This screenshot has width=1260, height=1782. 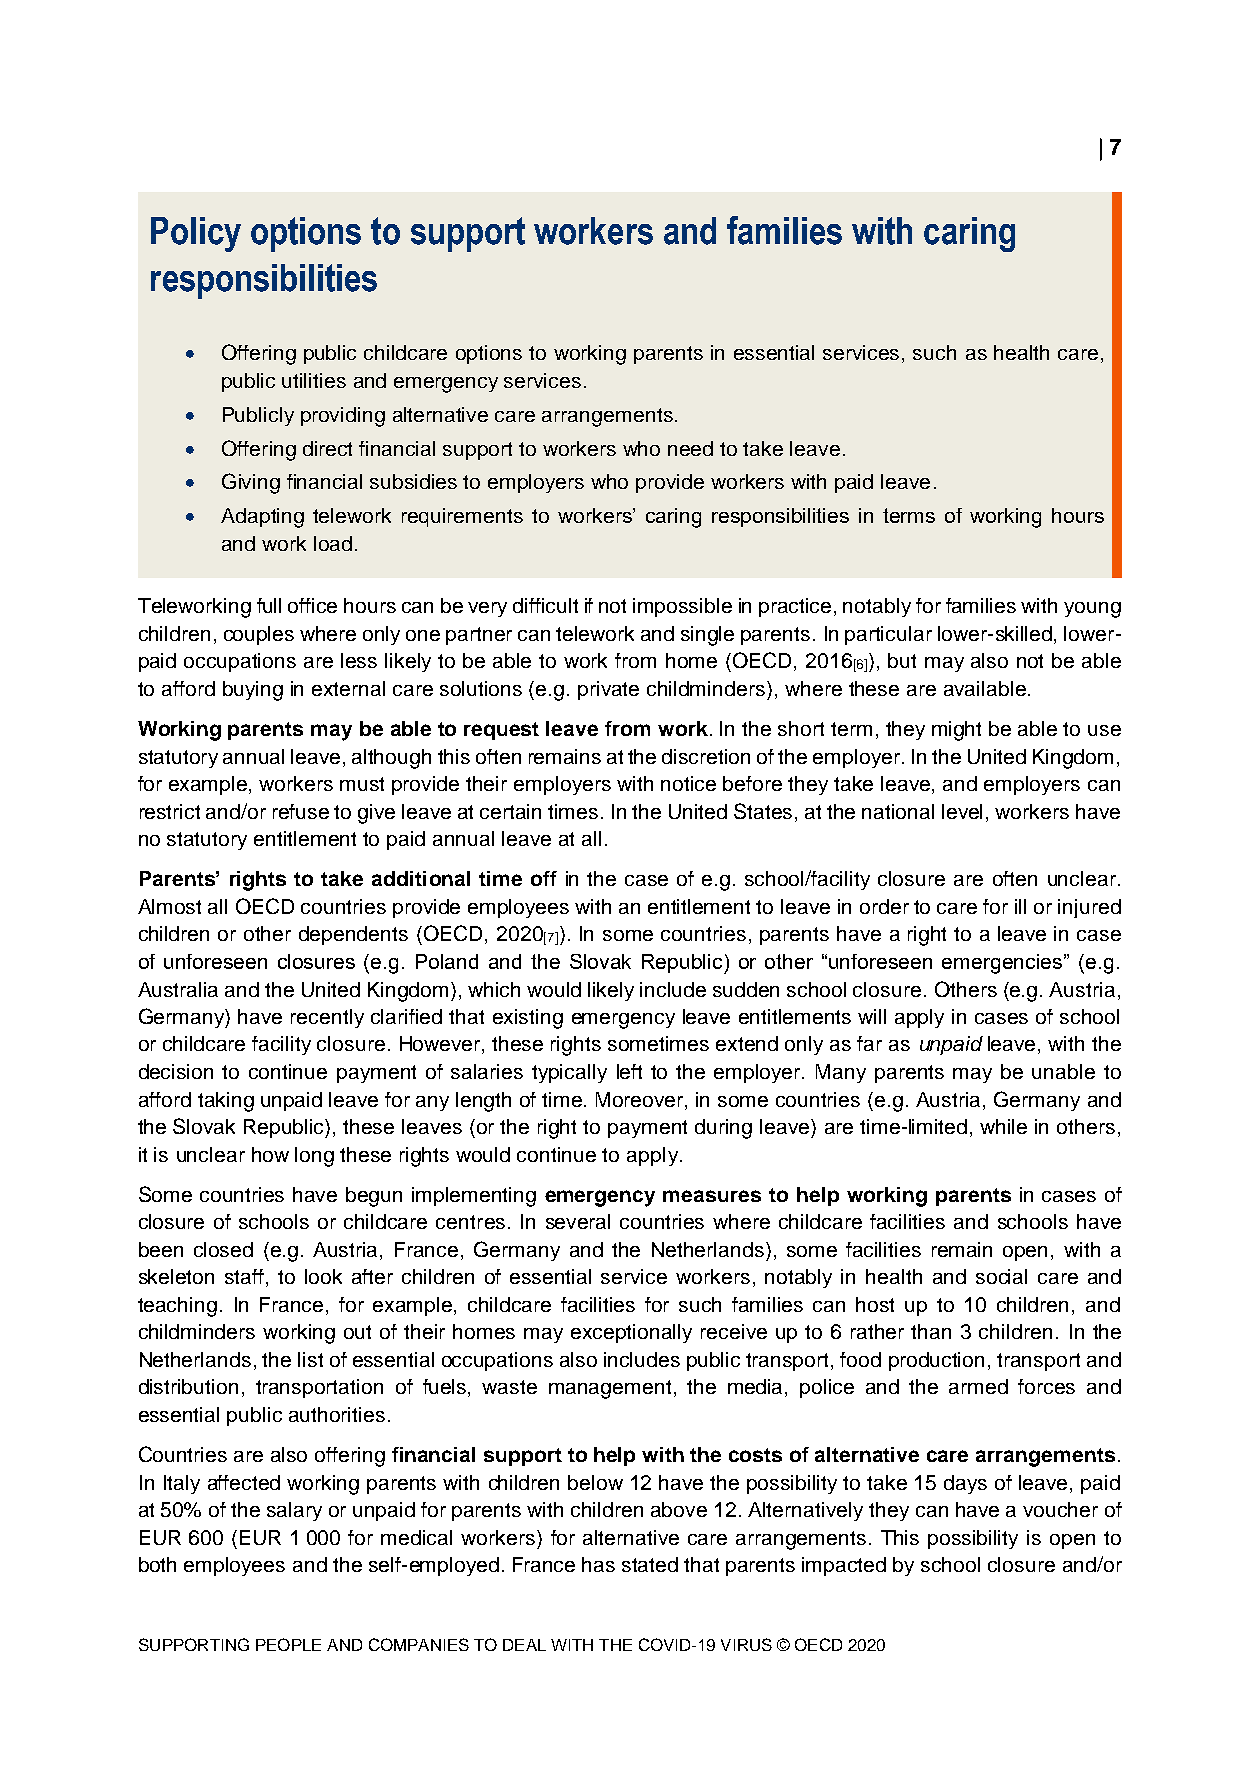 I want to click on long, so click(x=314, y=1157).
